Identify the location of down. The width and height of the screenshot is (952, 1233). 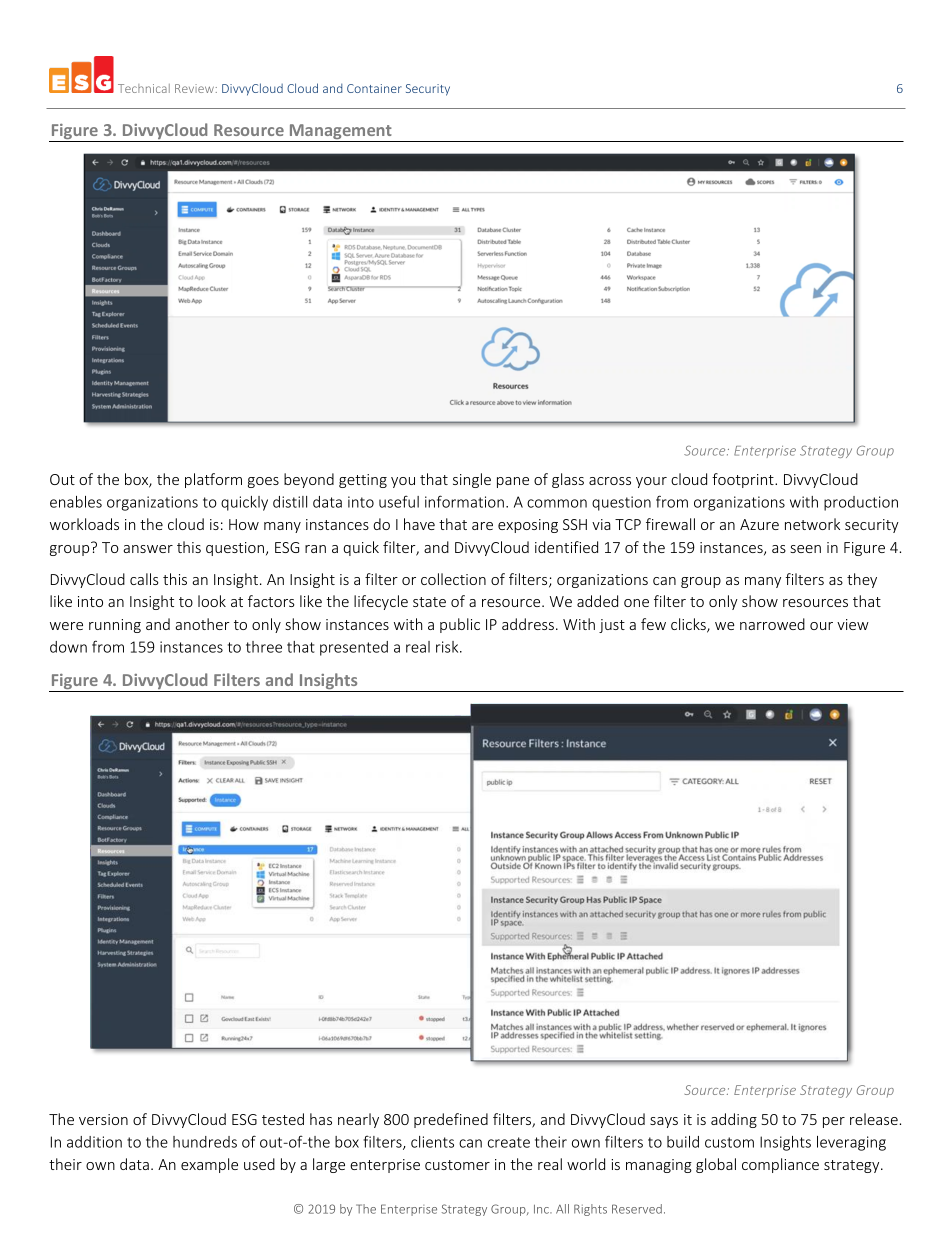
(68, 647).
